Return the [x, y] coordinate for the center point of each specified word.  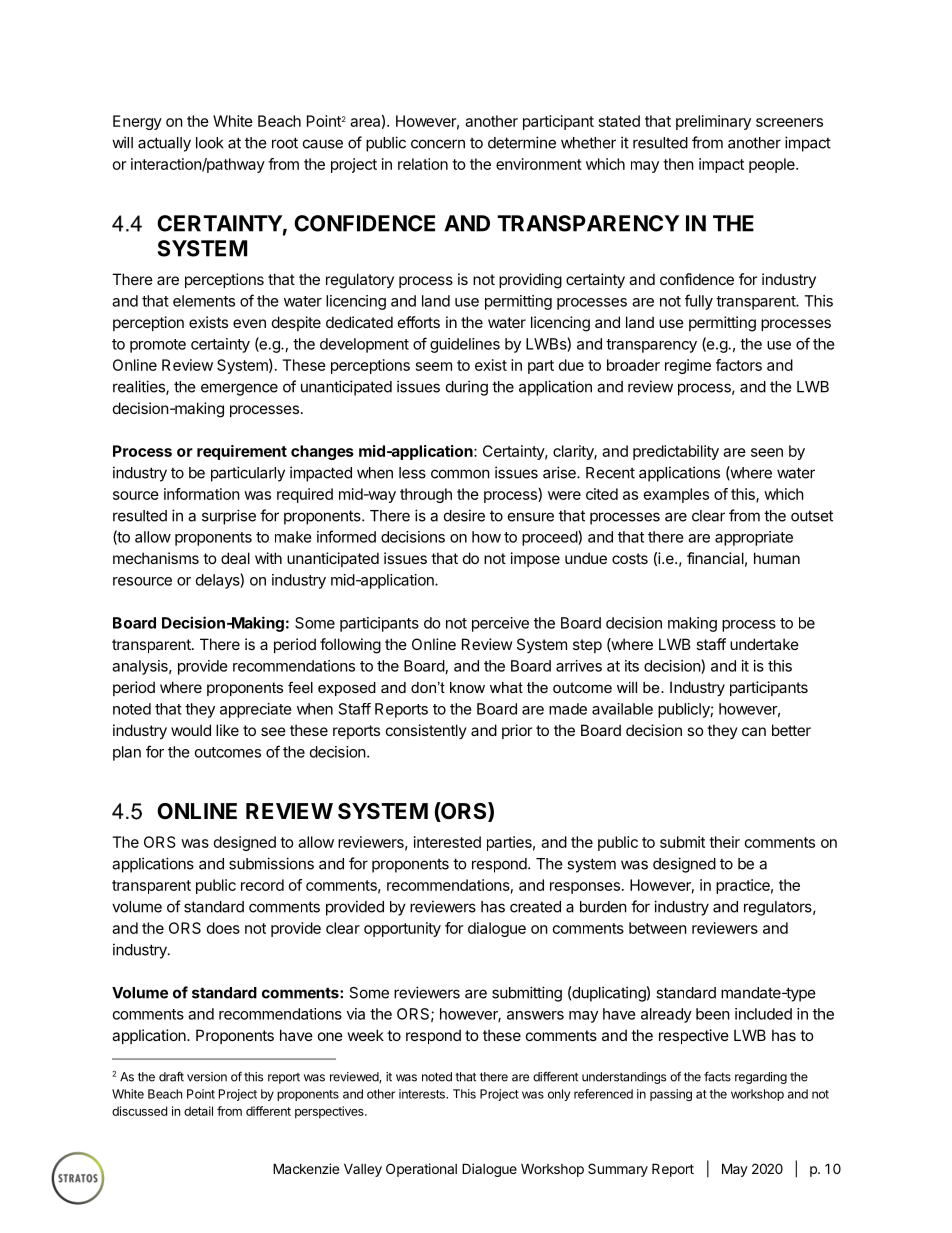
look [210, 143]
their [724, 842]
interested [447, 842]
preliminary [713, 122]
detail [198, 1111]
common [460, 474]
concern [438, 144]
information [202, 494]
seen [767, 452]
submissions [271, 863]
